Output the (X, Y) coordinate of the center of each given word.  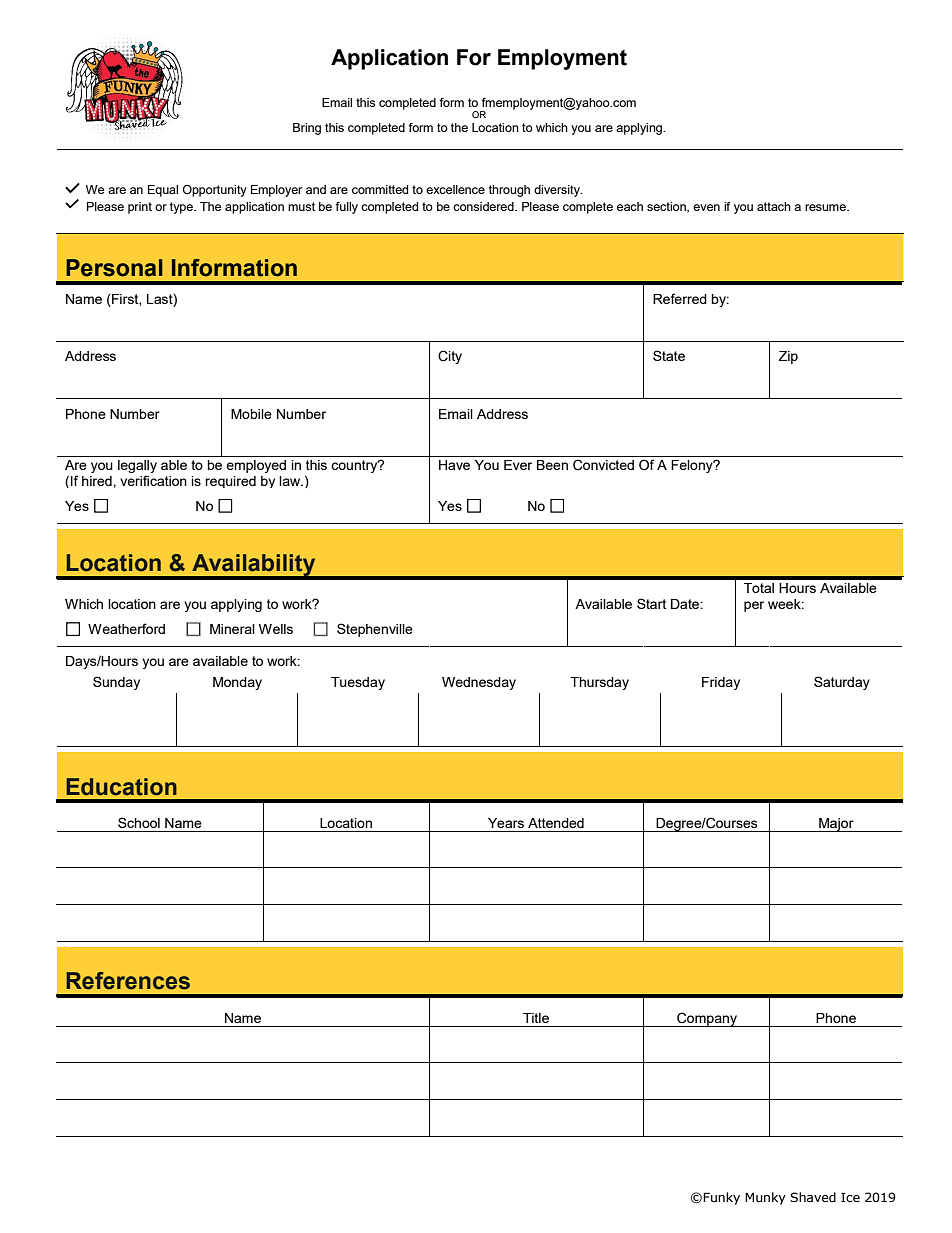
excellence (455, 189)
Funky (721, 1198)
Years (506, 823)
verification (153, 480)
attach (774, 206)
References (128, 981)
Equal (163, 191)
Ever (518, 465)
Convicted (603, 465)
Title (536, 1018)
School (139, 822)
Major (836, 825)
